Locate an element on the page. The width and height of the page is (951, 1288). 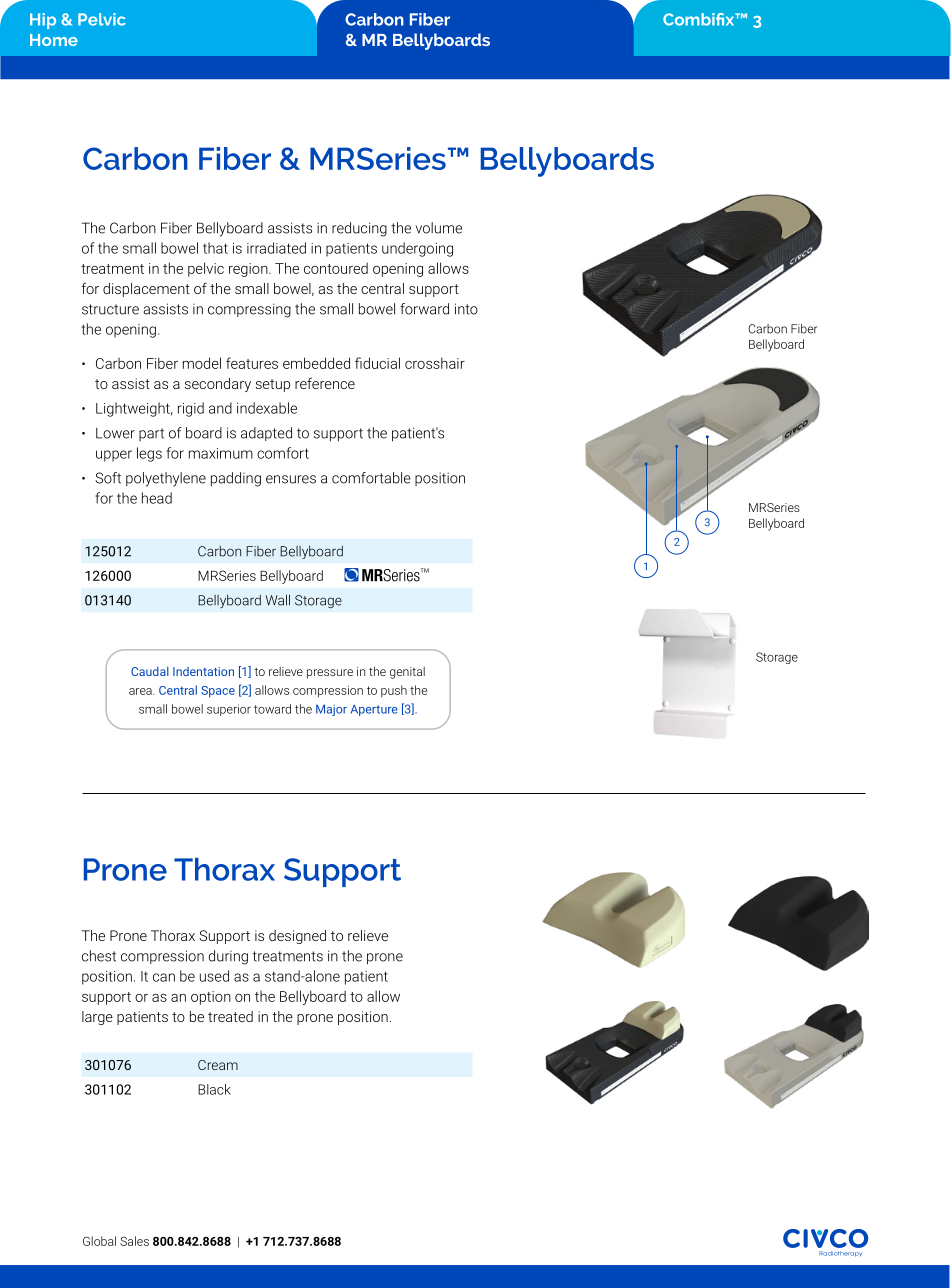
undergoing is located at coordinates (417, 249).
